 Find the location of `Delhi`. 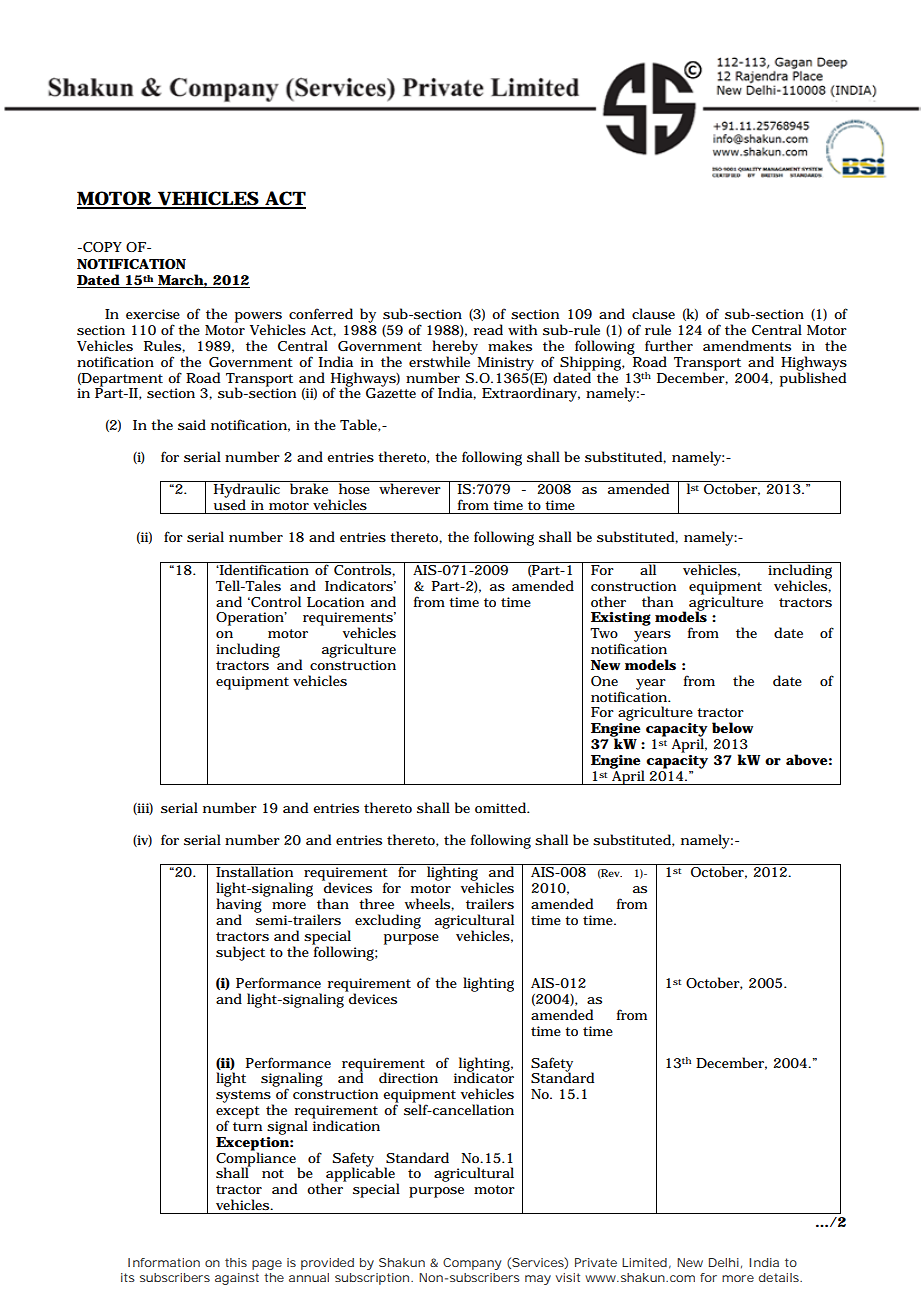

Delhi is located at coordinates (724, 1262).
